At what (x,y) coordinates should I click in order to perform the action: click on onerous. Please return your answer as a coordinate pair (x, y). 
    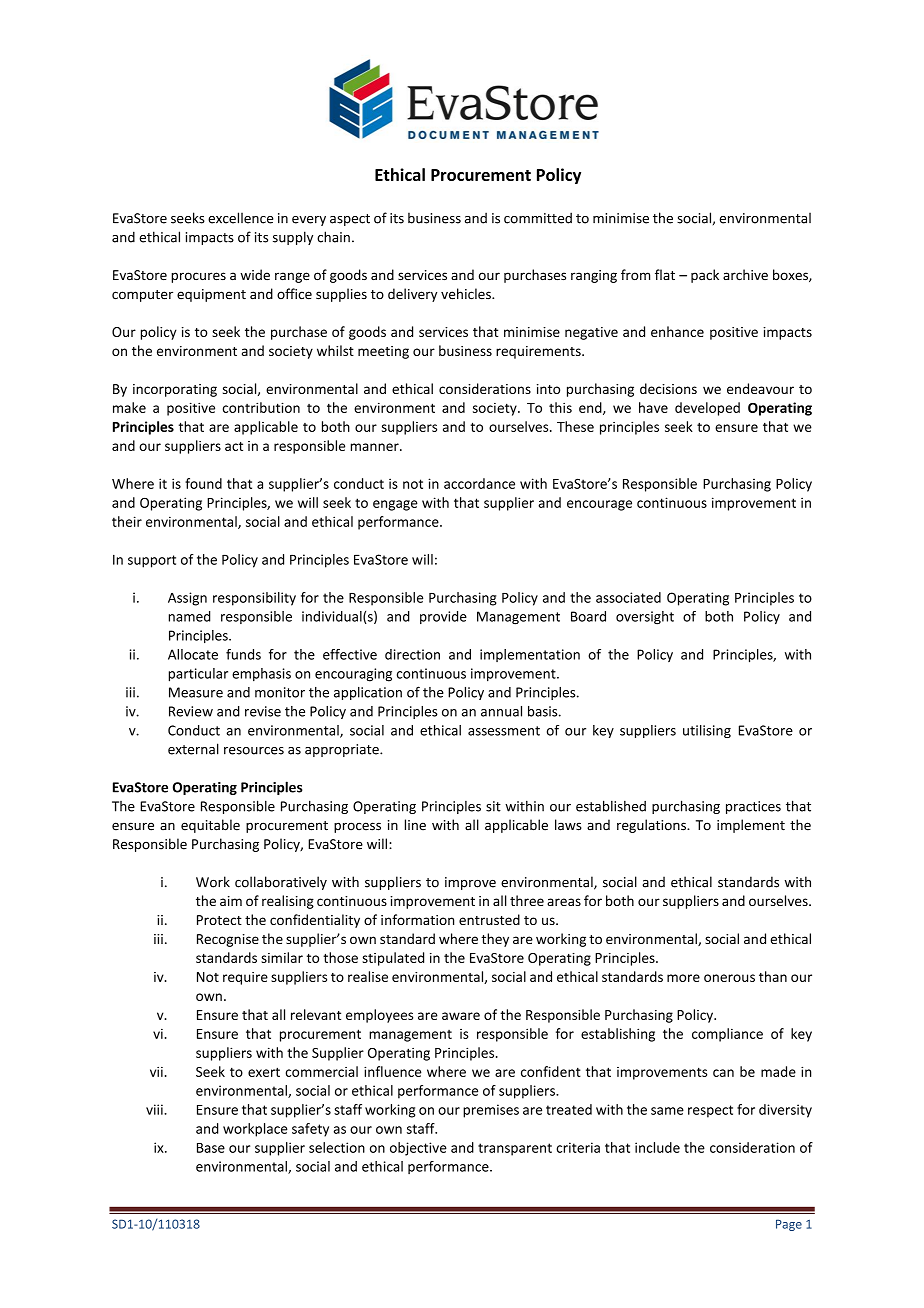
    Looking at the image, I should click on (729, 978).
